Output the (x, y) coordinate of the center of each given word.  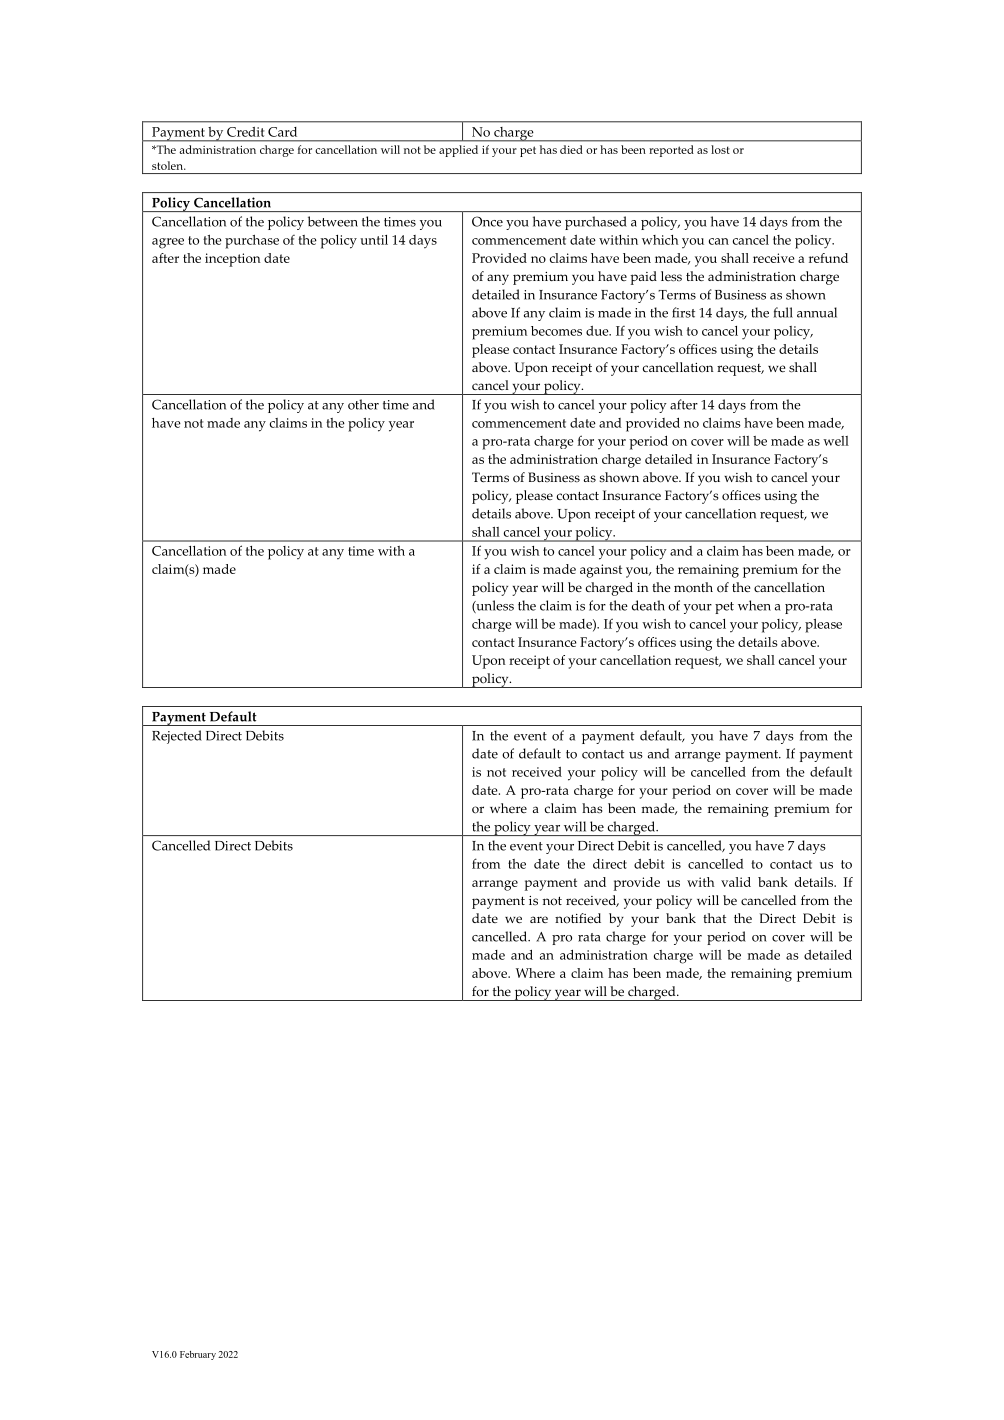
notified (578, 918)
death (648, 605)
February (198, 1355)
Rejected (177, 737)
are (539, 919)
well (836, 441)
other (363, 404)
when (754, 605)
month (693, 587)
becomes (556, 331)
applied (458, 151)
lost (720, 149)
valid (736, 882)
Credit (245, 132)
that (714, 918)
